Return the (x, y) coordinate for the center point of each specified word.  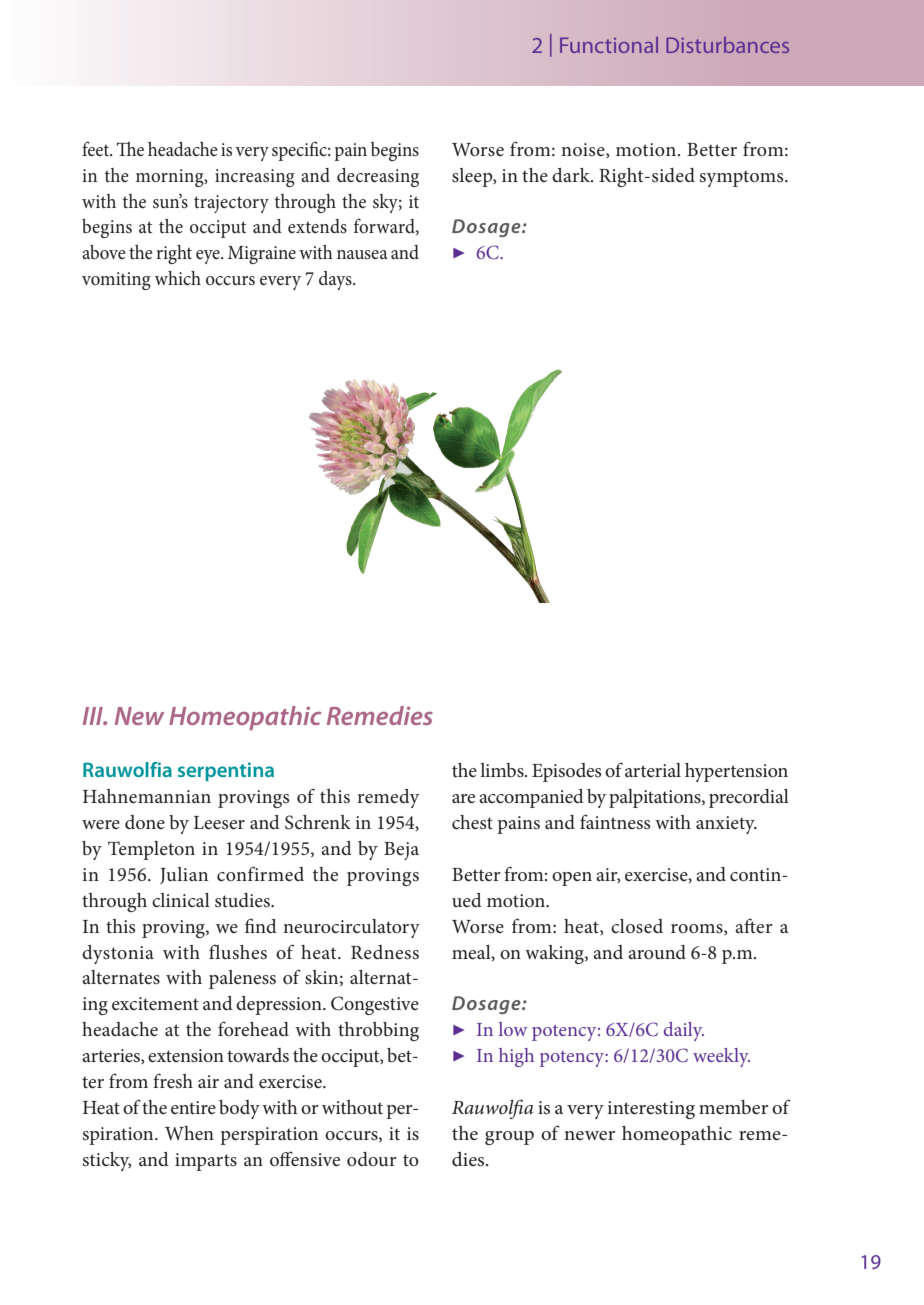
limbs (503, 770)
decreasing (378, 177)
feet (97, 149)
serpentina (226, 771)
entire (193, 1107)
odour (371, 1159)
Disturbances (727, 45)
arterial (653, 770)
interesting (651, 1110)
